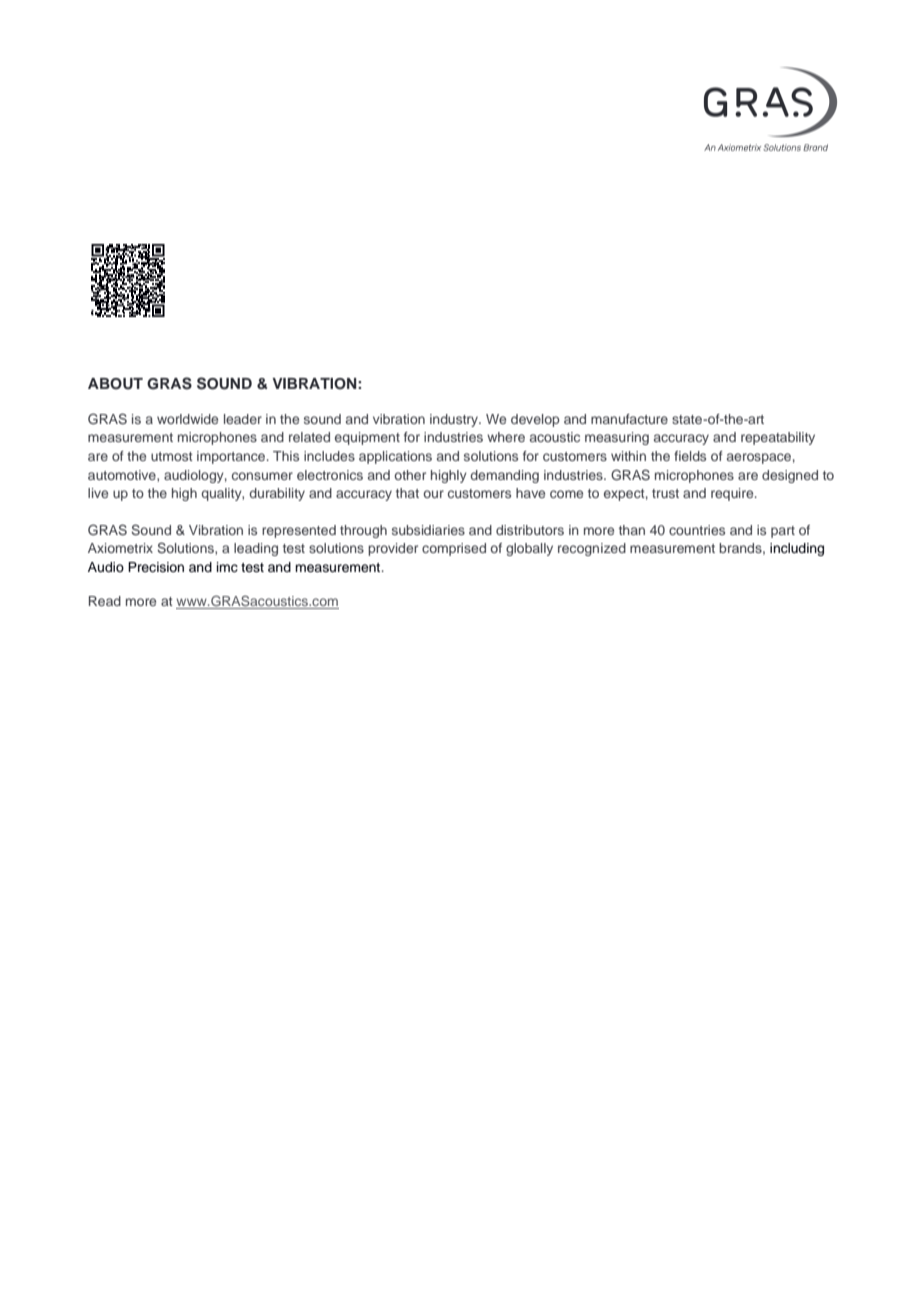 Image resolution: width=924 pixels, height=1308 pixels. What do you see at coordinates (455, 420) in the page?
I see `industry` at bounding box center [455, 420].
